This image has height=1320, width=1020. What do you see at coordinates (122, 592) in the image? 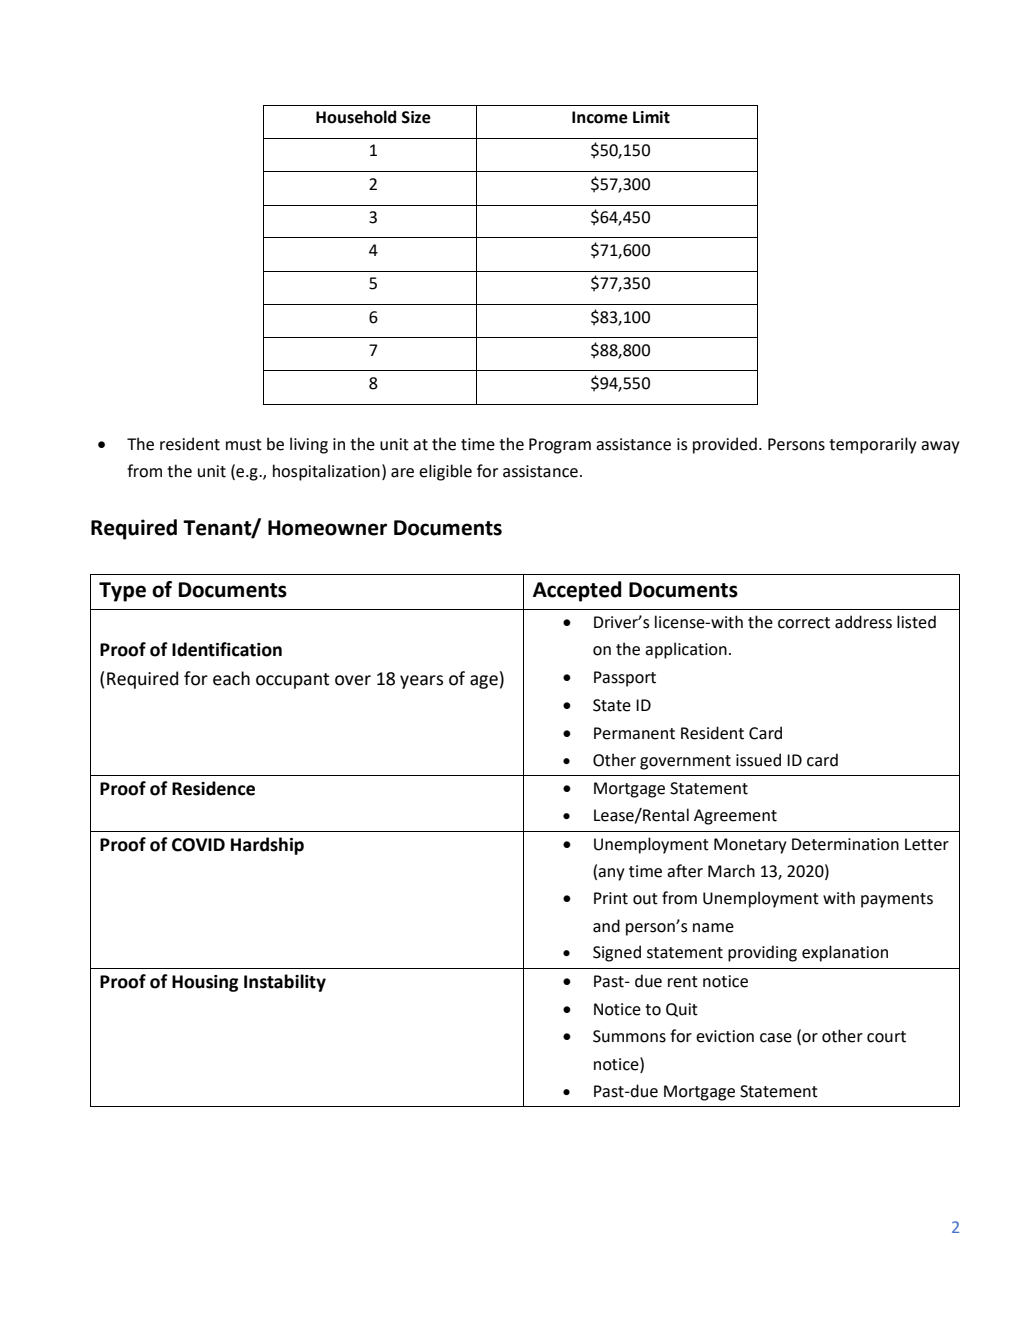
I see `Type` at bounding box center [122, 592].
